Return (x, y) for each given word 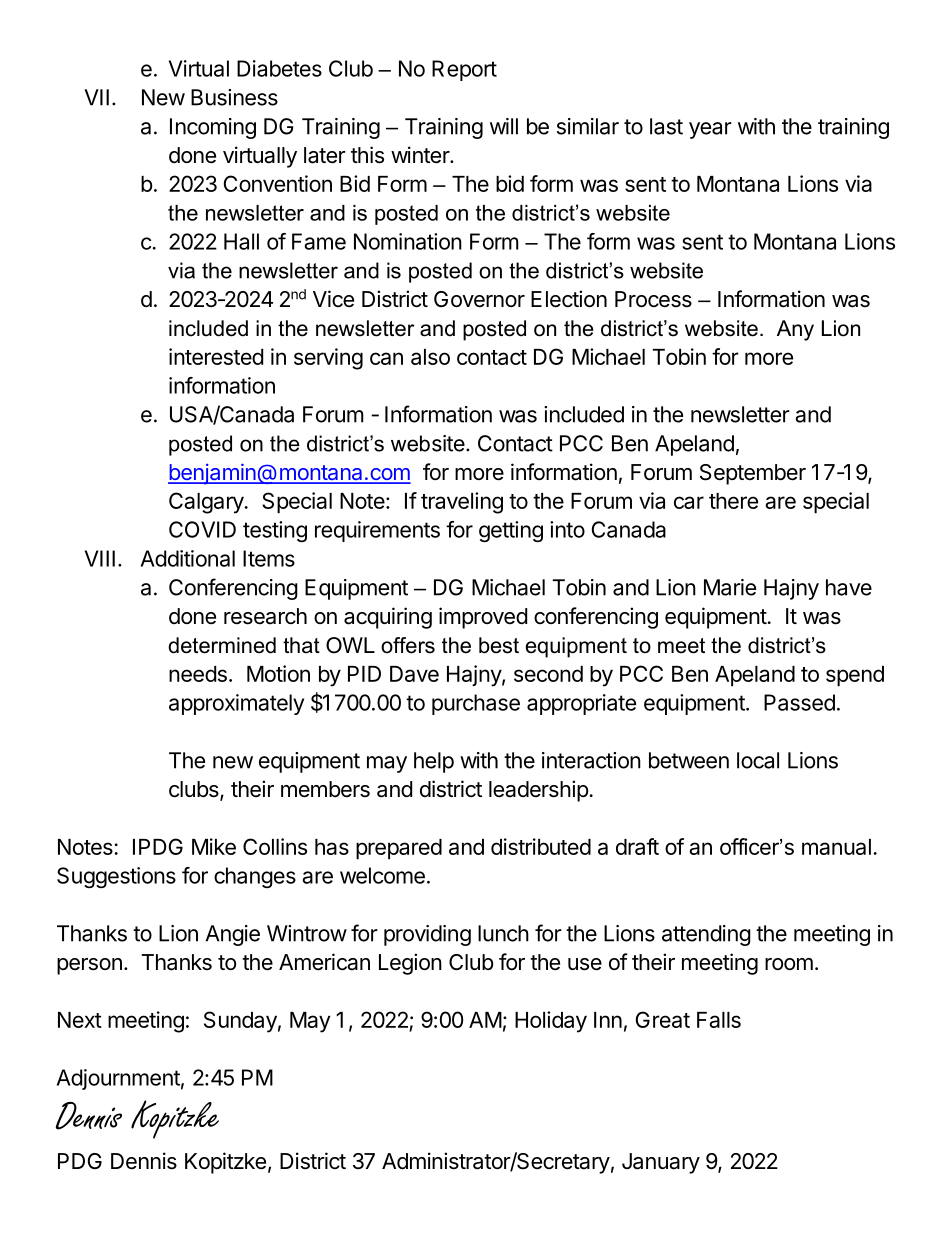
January (661, 1163)
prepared (399, 849)
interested (216, 356)
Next (80, 1020)
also (430, 357)
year (710, 130)
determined (222, 645)
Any (795, 330)
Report (464, 70)
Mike (214, 846)
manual (836, 847)
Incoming (213, 128)
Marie (730, 587)
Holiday (551, 1022)
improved (483, 618)
